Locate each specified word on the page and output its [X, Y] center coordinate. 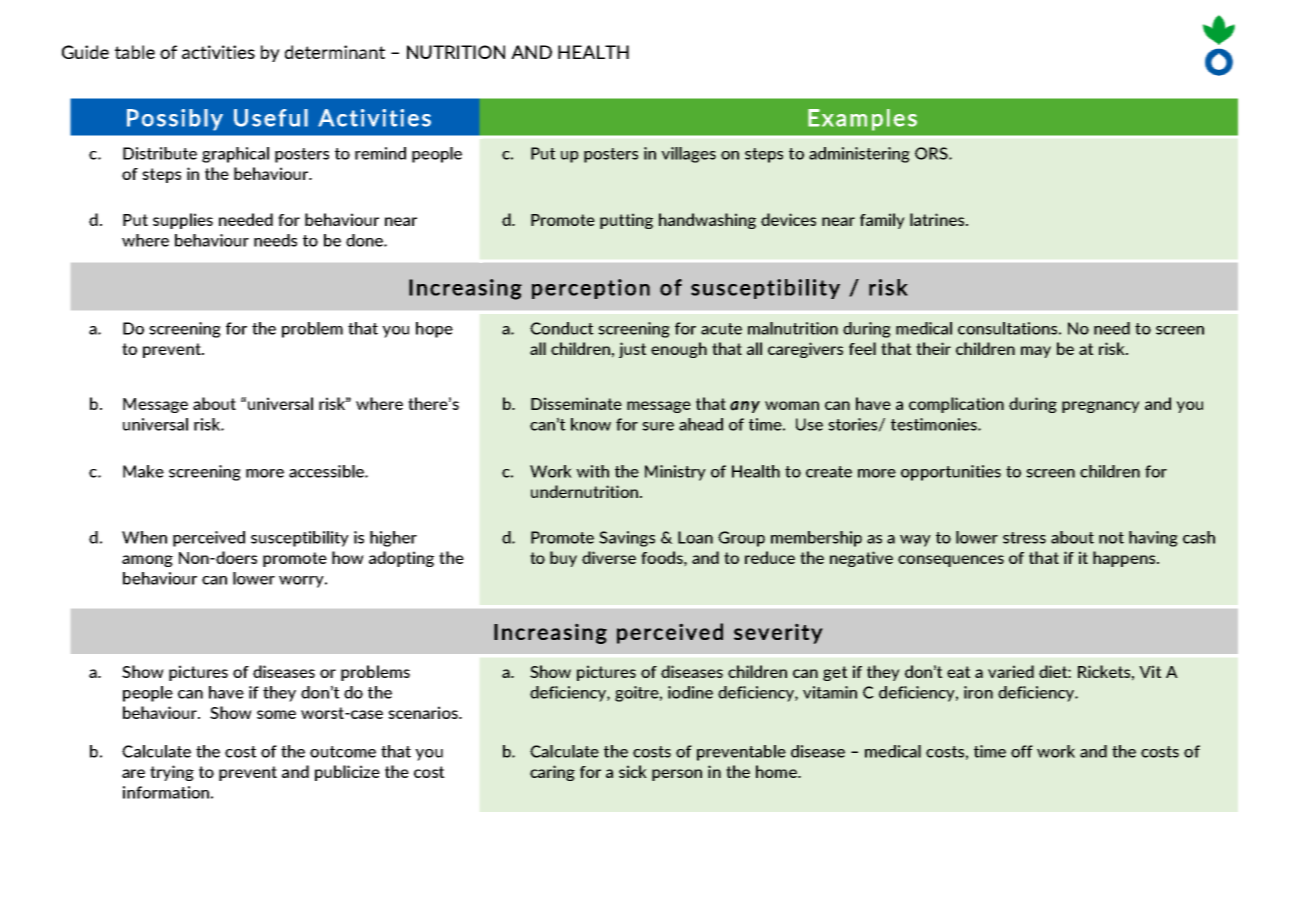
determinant [335, 52]
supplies [183, 221]
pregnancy [1101, 407]
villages [688, 155]
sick [633, 771]
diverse [609, 557]
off [1022, 751]
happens [1125, 559]
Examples [862, 120]
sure [658, 426]
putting [626, 221]
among [147, 561]
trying [172, 773]
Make [143, 471]
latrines [938, 219]
